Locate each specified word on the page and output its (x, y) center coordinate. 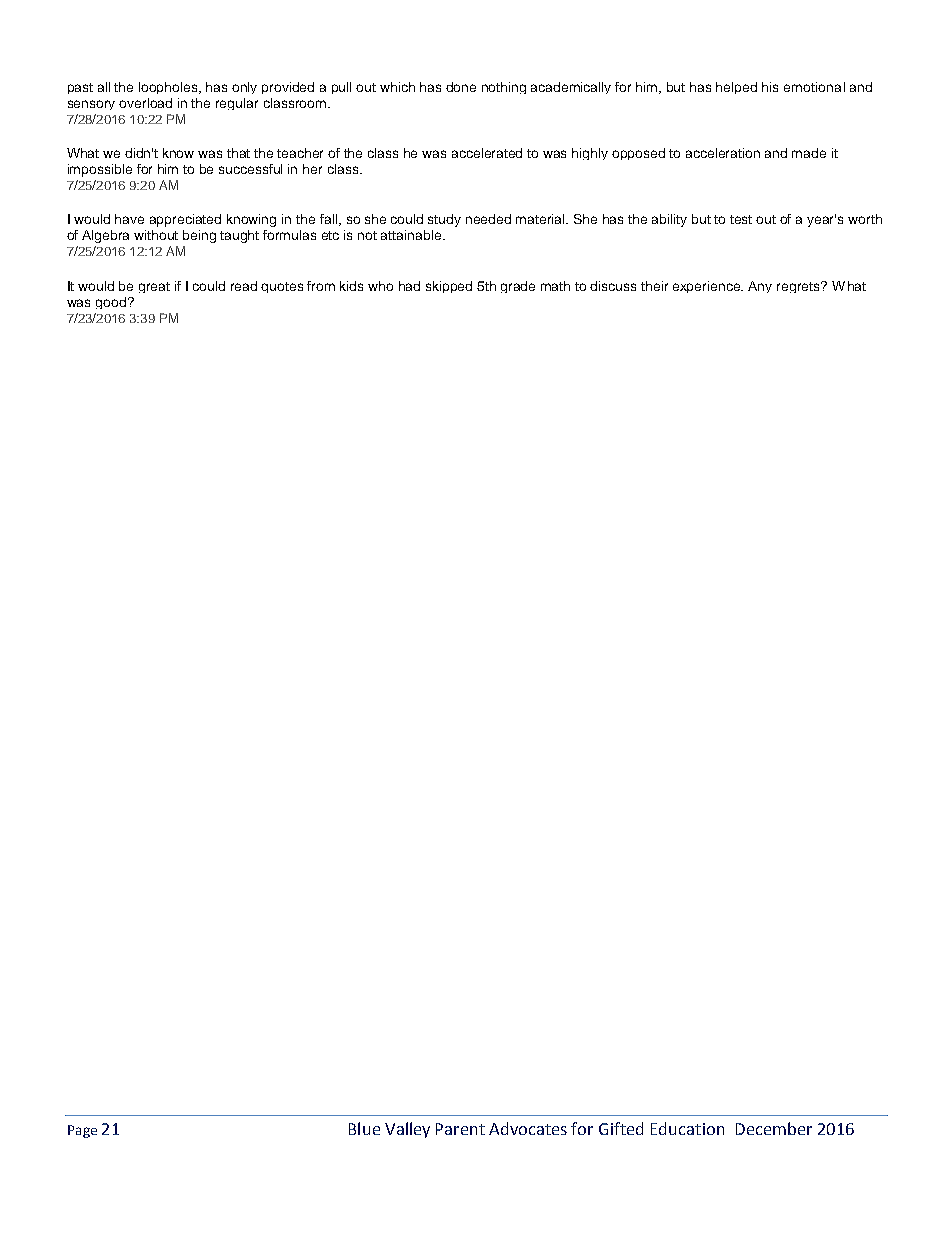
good (112, 303)
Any (760, 287)
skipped (449, 287)
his (770, 87)
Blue (364, 1128)
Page (82, 1131)
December (774, 1128)
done (461, 87)
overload (145, 103)
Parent (460, 1129)
